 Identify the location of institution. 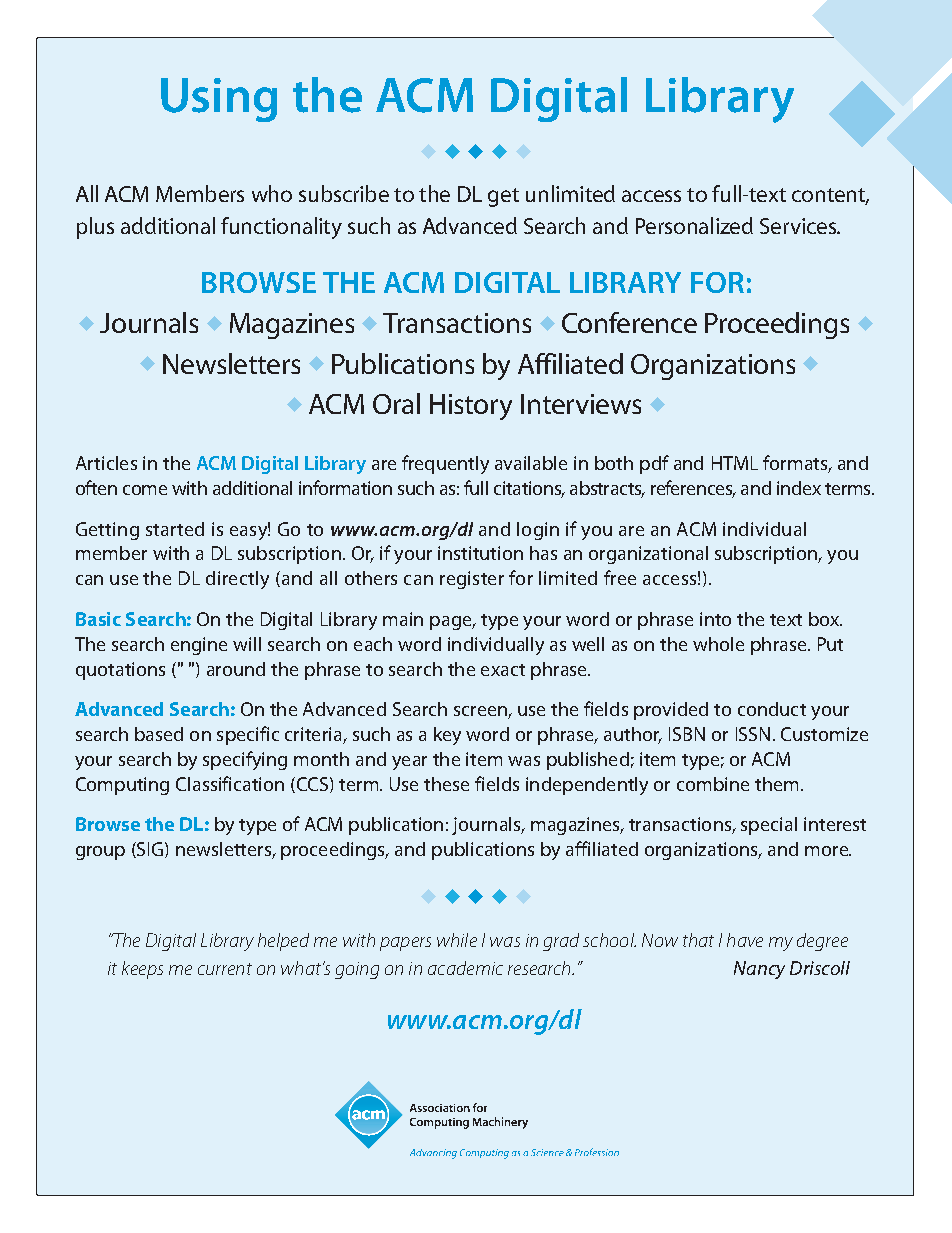
(480, 553).
